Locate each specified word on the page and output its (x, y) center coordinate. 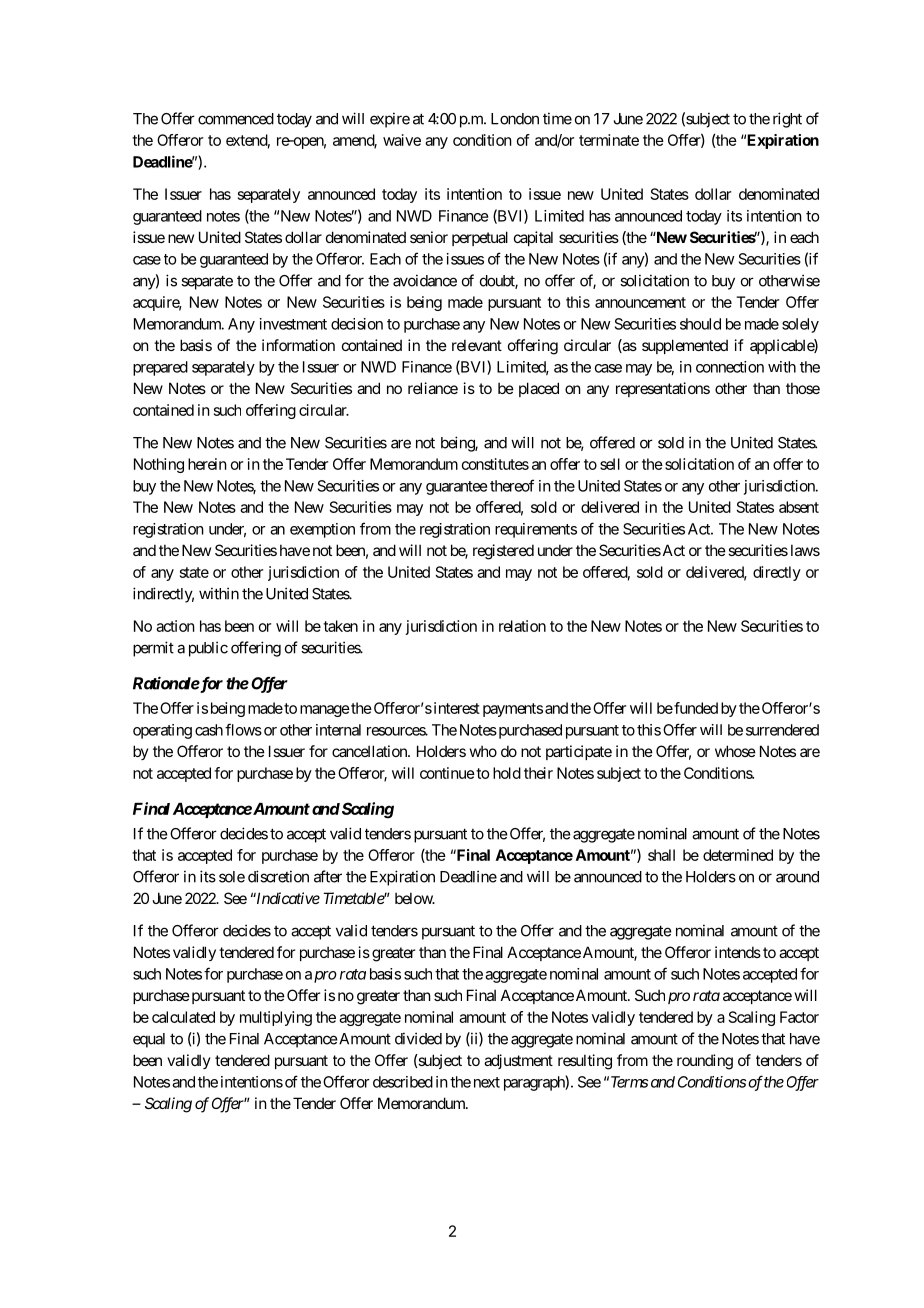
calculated (183, 1017)
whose (735, 751)
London (515, 119)
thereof (512, 485)
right (787, 120)
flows (243, 729)
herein (207, 464)
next (487, 1082)
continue (447, 773)
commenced (236, 119)
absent (799, 507)
